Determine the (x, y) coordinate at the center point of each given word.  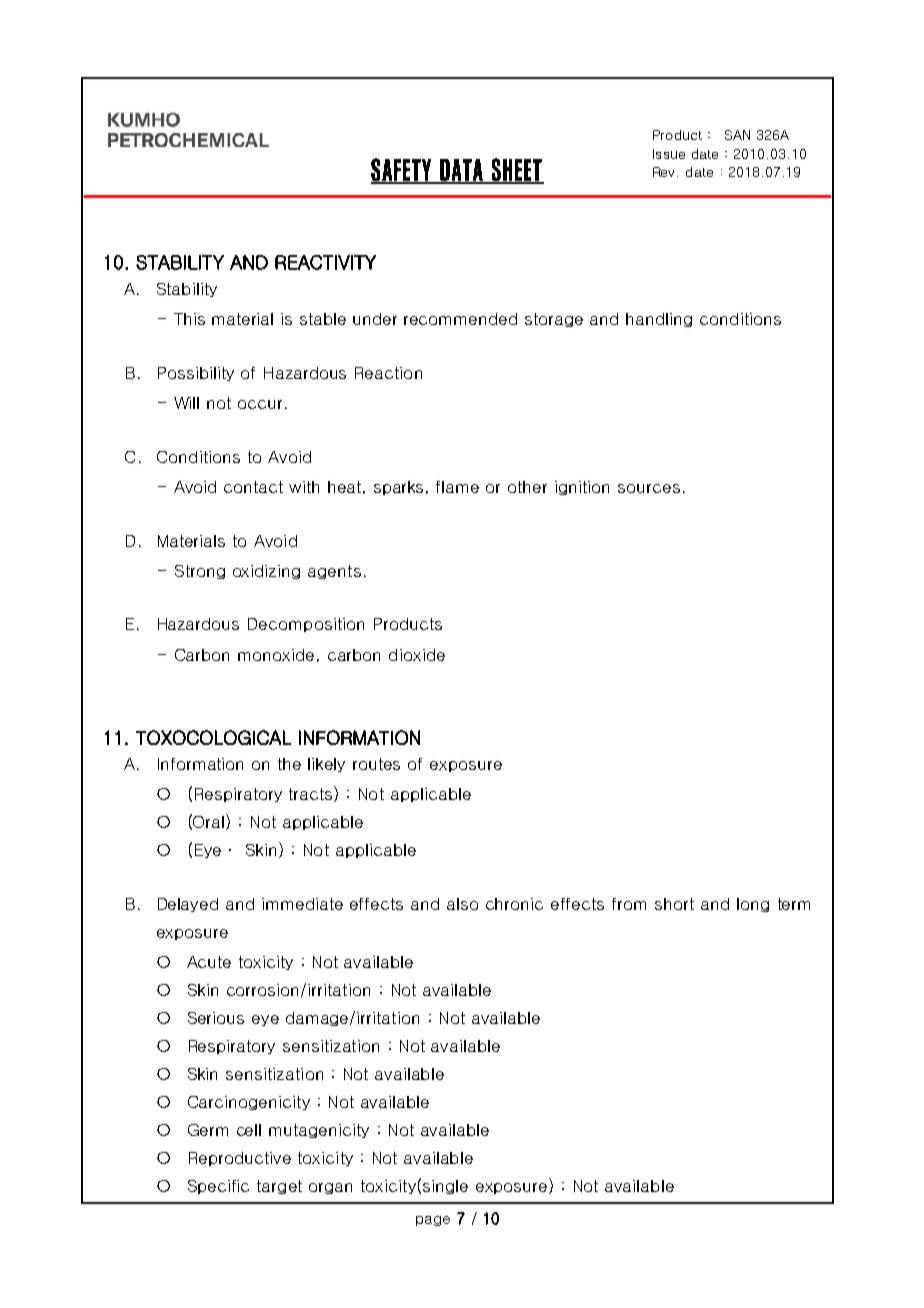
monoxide (276, 655)
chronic (514, 904)
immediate (302, 904)
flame (457, 487)
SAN (737, 135)
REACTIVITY (325, 262)
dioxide (417, 655)
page (433, 1221)
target (279, 1187)
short (674, 904)
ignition (582, 488)
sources (649, 488)
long (753, 905)
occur (260, 404)
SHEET (517, 170)
